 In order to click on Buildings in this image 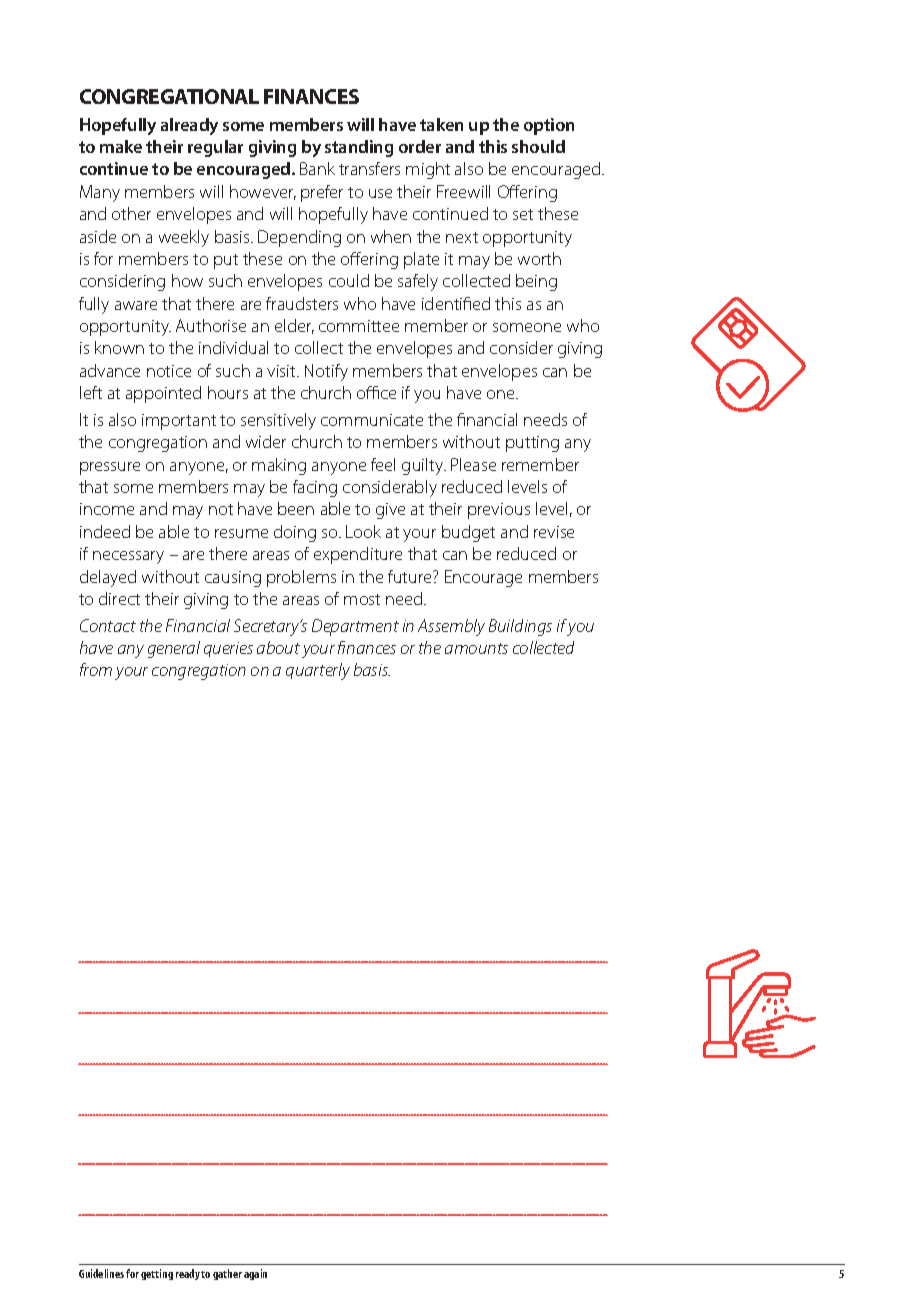, I will do `click(520, 627)`.
